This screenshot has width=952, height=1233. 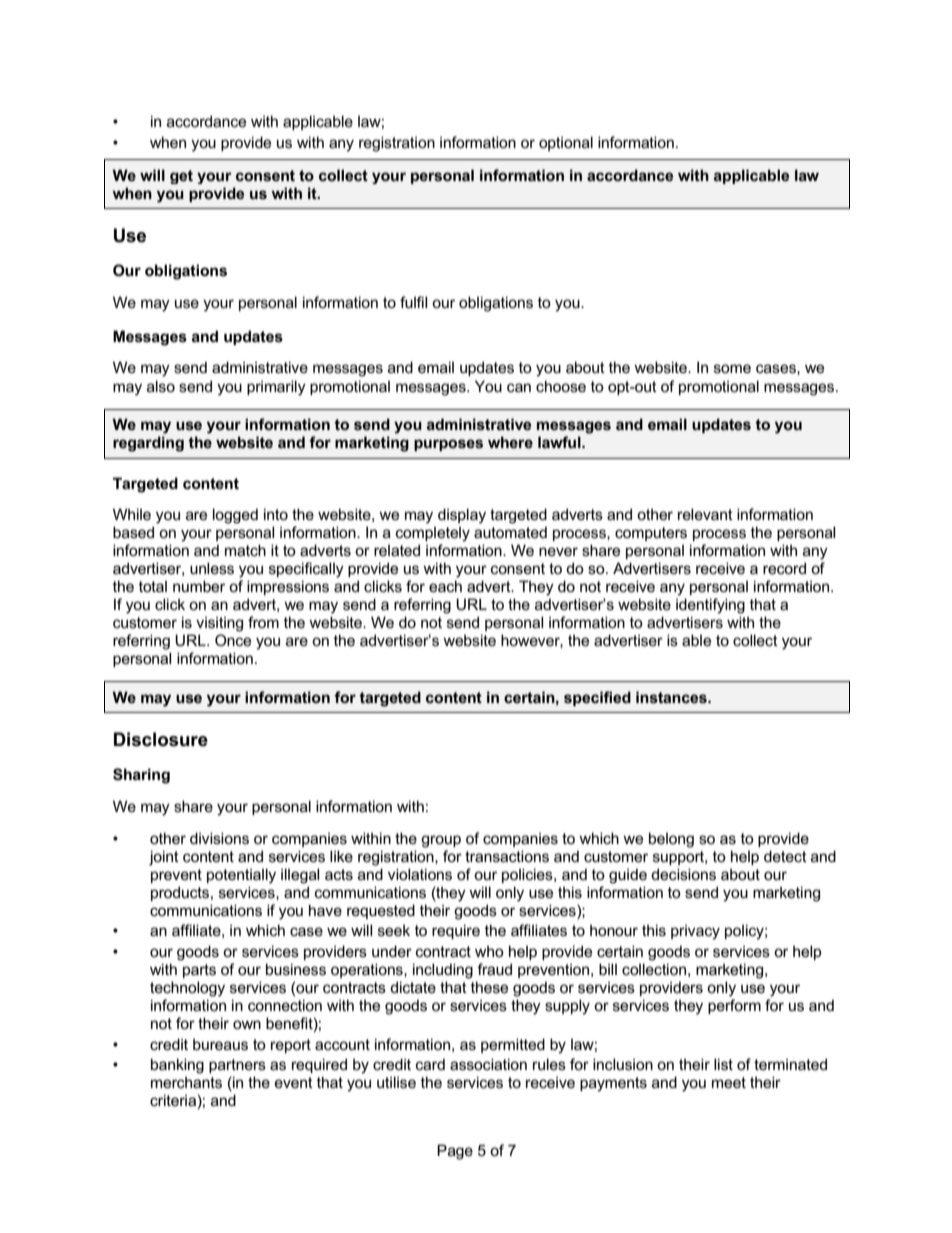 I want to click on group, so click(x=441, y=841).
